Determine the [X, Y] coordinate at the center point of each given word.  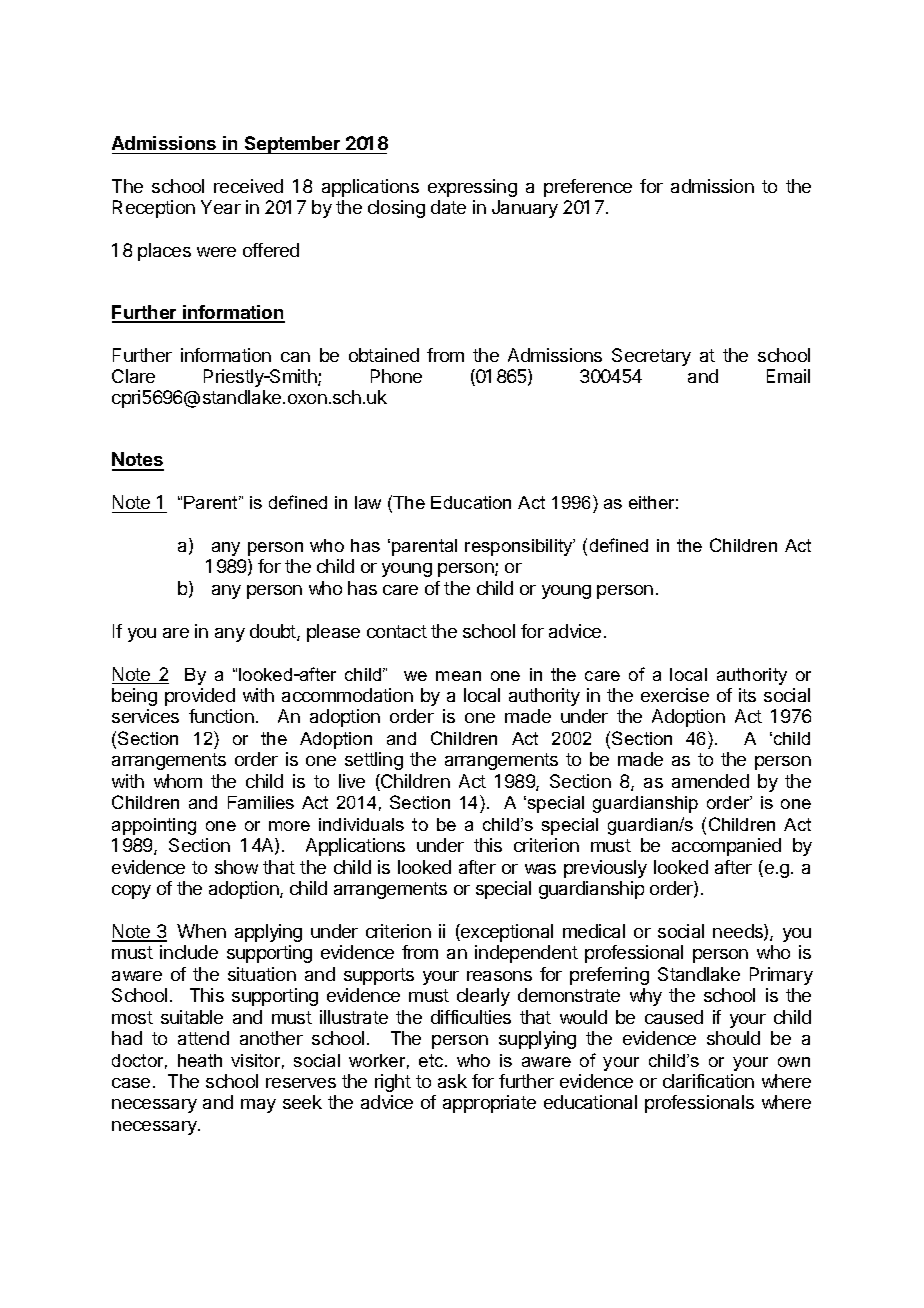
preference [588, 188]
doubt [274, 632]
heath [200, 1060]
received [248, 186]
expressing [472, 188]
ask [452, 1081]
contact [397, 631]
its [747, 695]
